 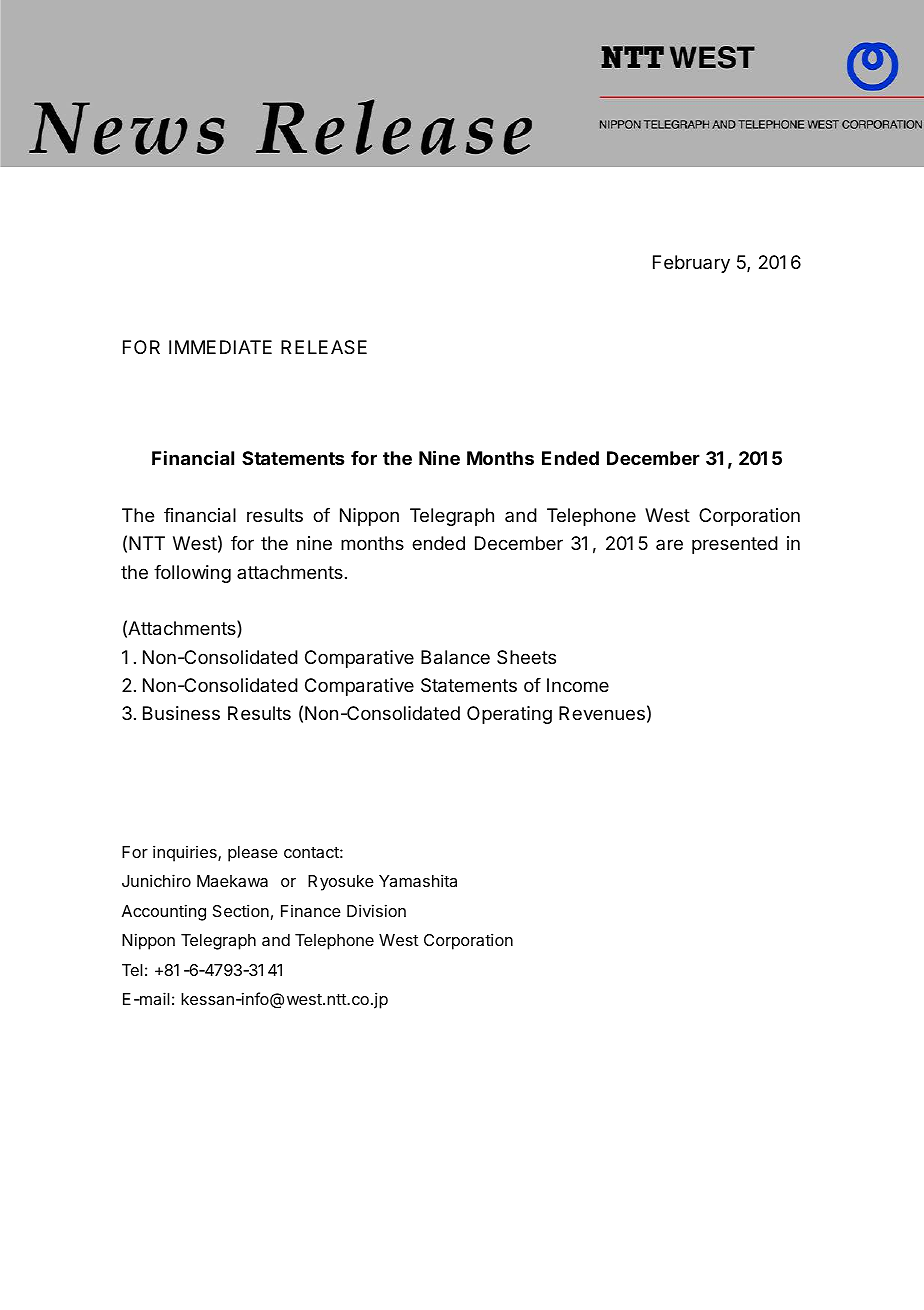 What do you see at coordinates (192, 574) in the screenshot?
I see `following` at bounding box center [192, 574].
